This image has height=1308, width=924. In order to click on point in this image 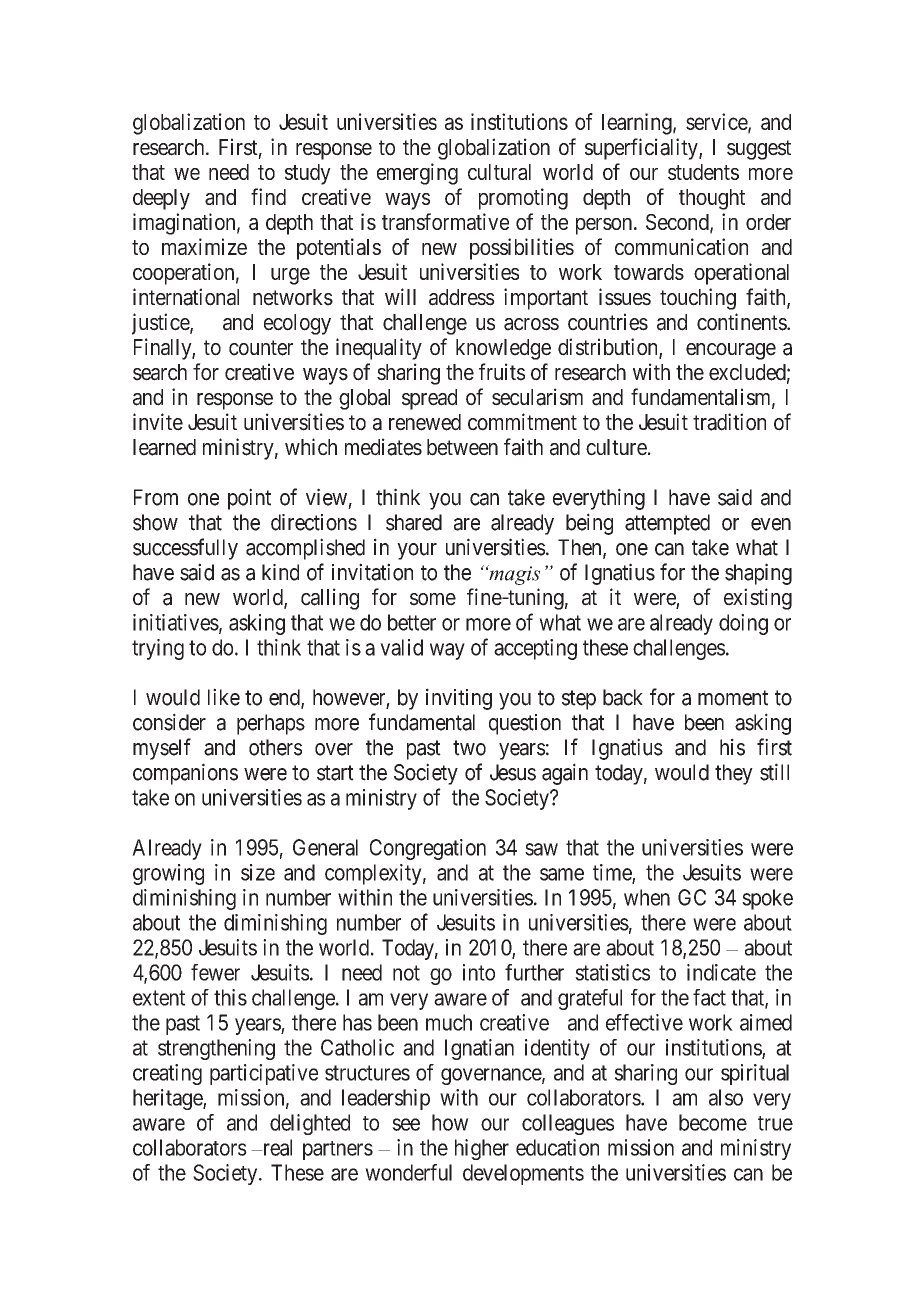, I will do `click(249, 499)`.
